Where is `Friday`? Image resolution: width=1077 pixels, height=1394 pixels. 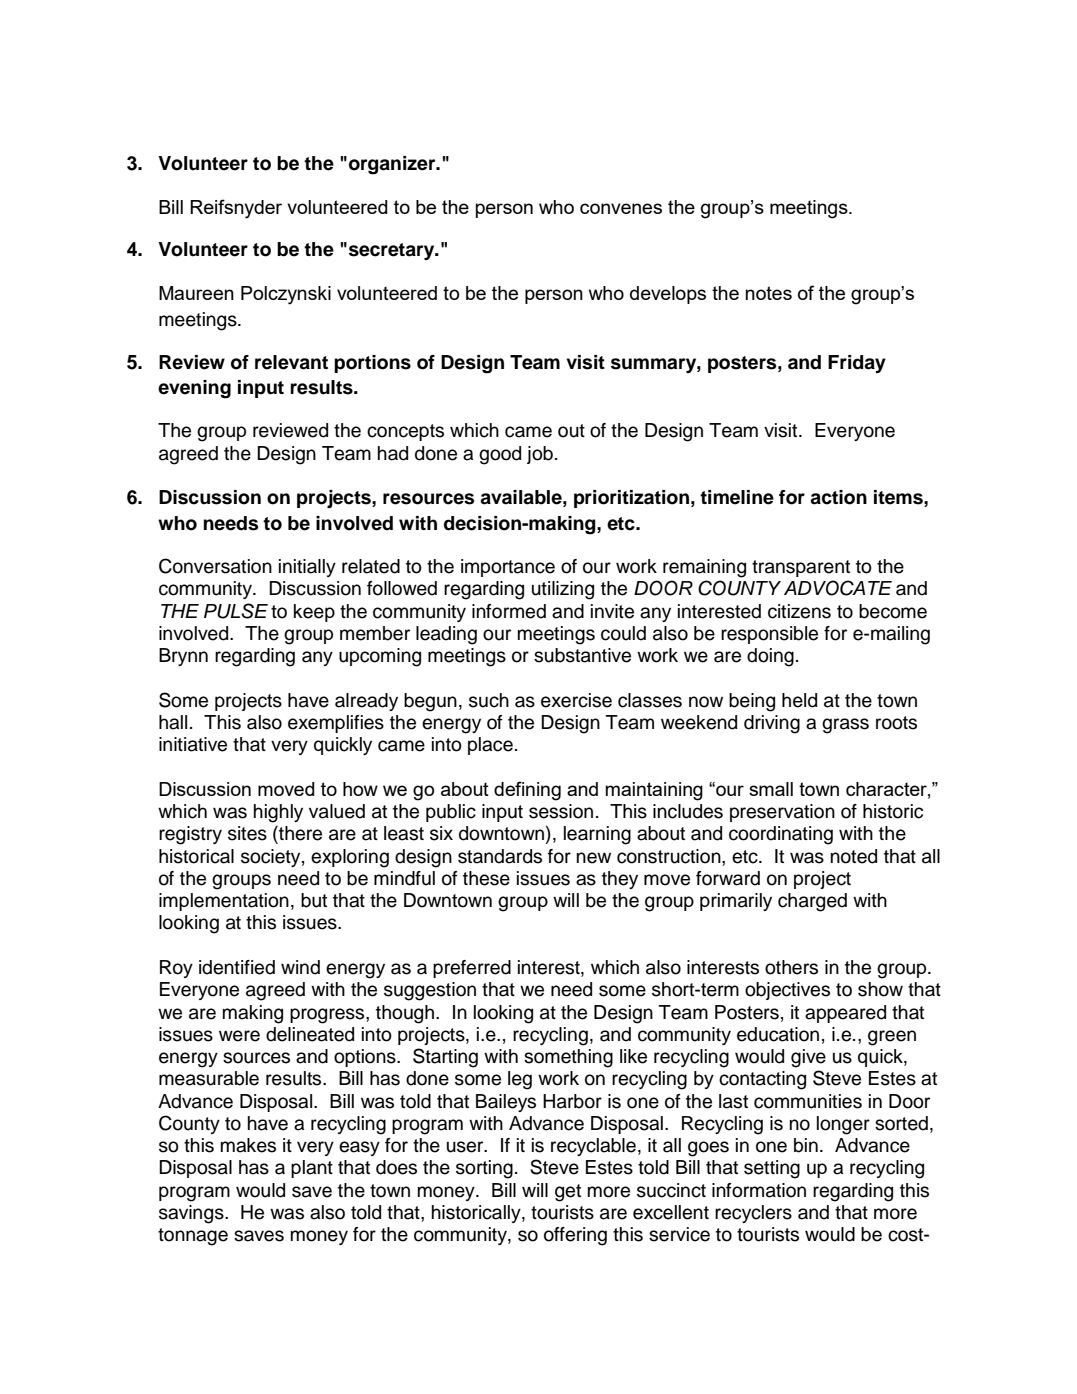 Friday is located at coordinates (857, 364).
